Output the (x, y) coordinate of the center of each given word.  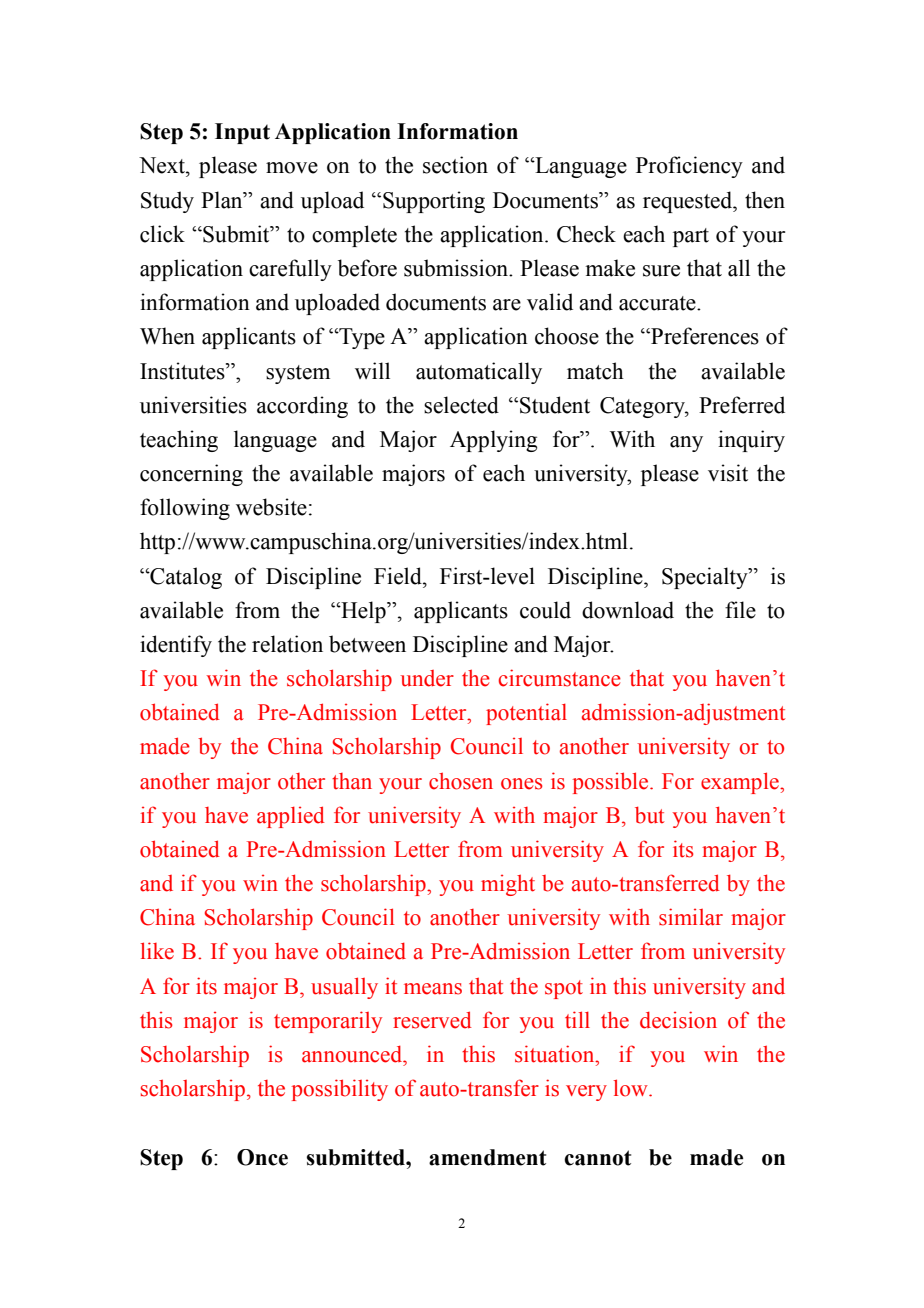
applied (291, 817)
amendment (487, 1157)
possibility (340, 1090)
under (427, 678)
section (455, 165)
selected (461, 405)
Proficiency (689, 167)
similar (691, 917)
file (740, 610)
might (508, 885)
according (302, 407)
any (686, 444)
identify (176, 646)
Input (242, 133)
